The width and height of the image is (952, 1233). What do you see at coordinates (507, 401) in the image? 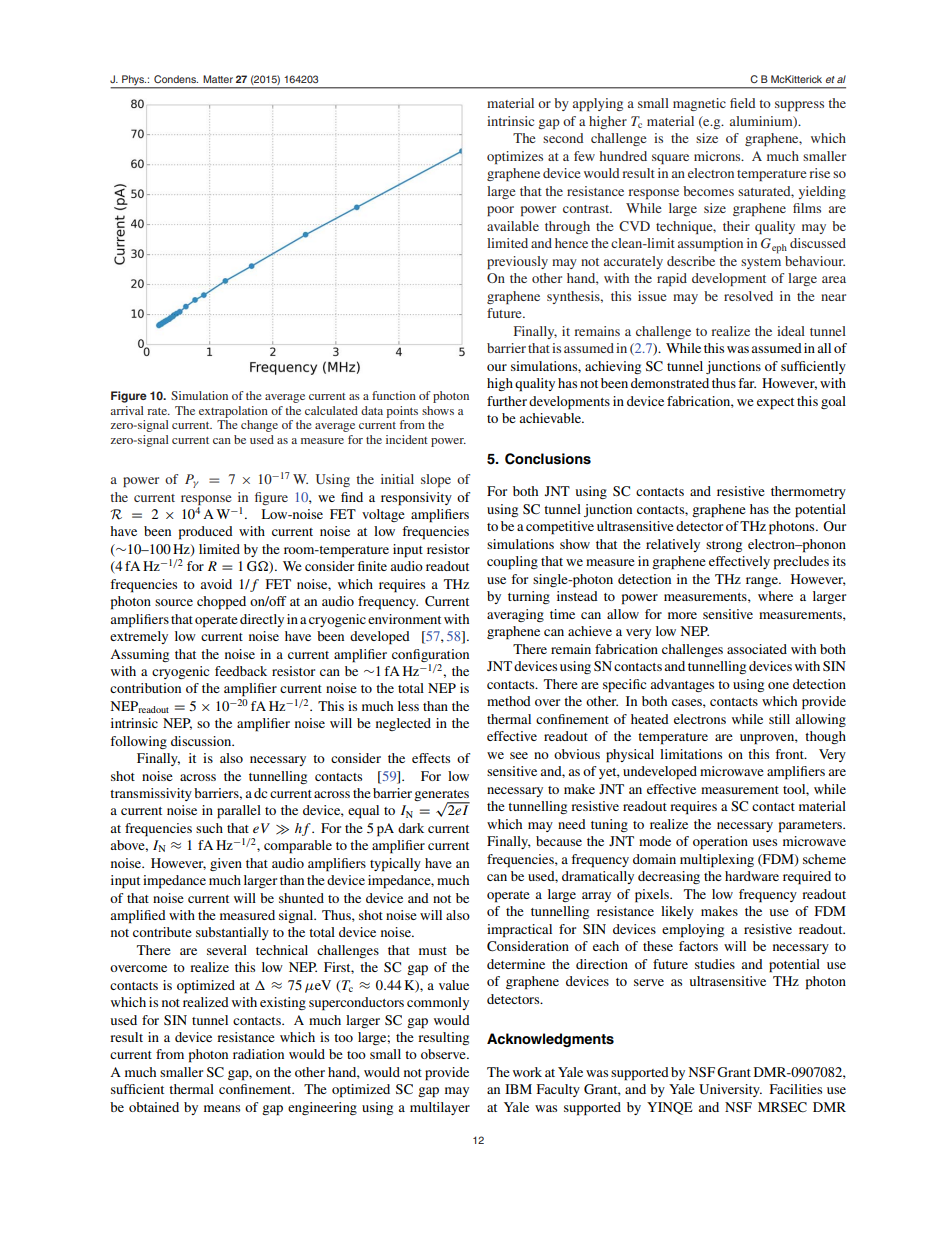
I see `further` at bounding box center [507, 401].
